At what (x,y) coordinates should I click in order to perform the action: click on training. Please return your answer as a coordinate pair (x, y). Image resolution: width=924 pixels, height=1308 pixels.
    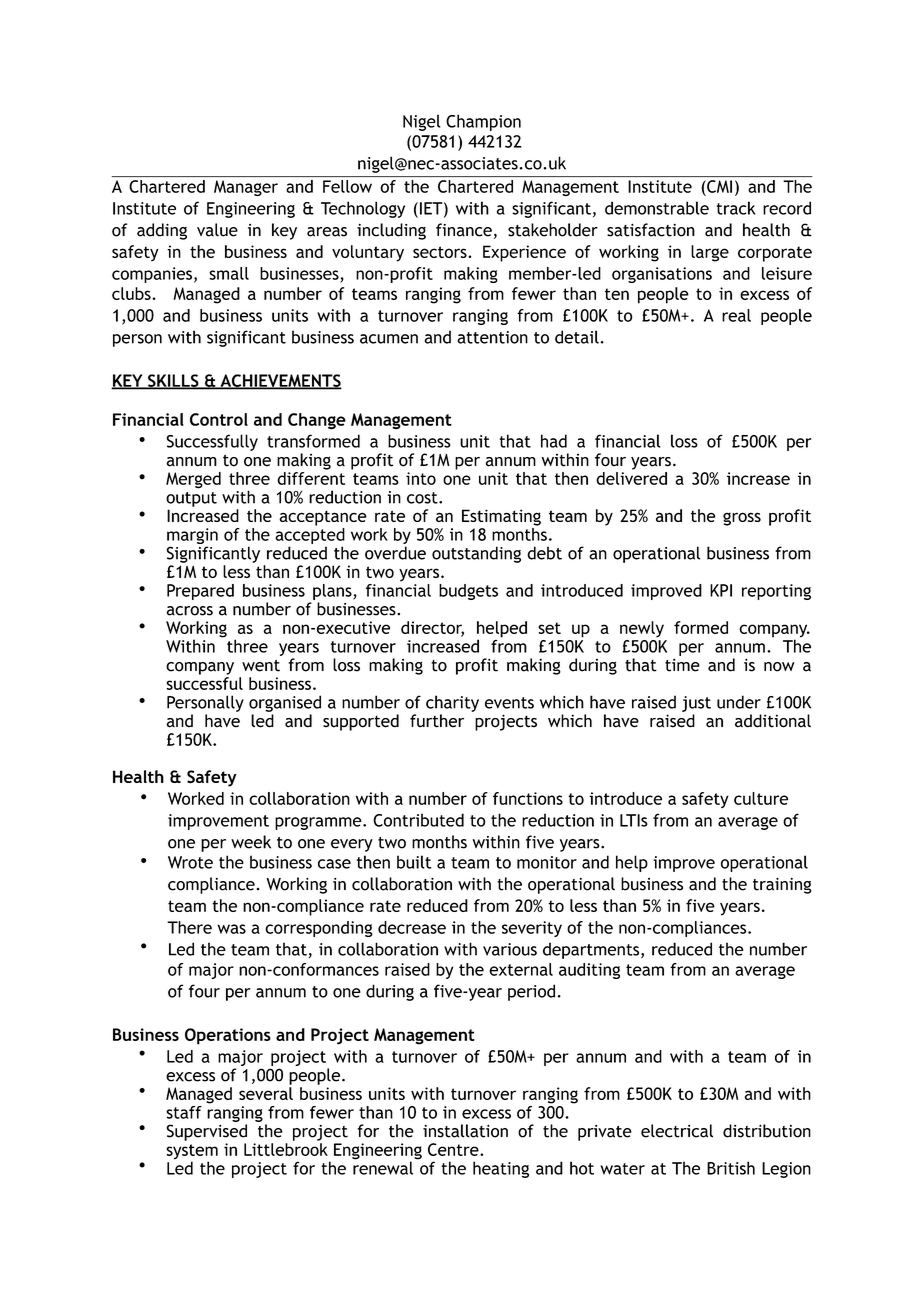
    Looking at the image, I should click on (782, 886).
